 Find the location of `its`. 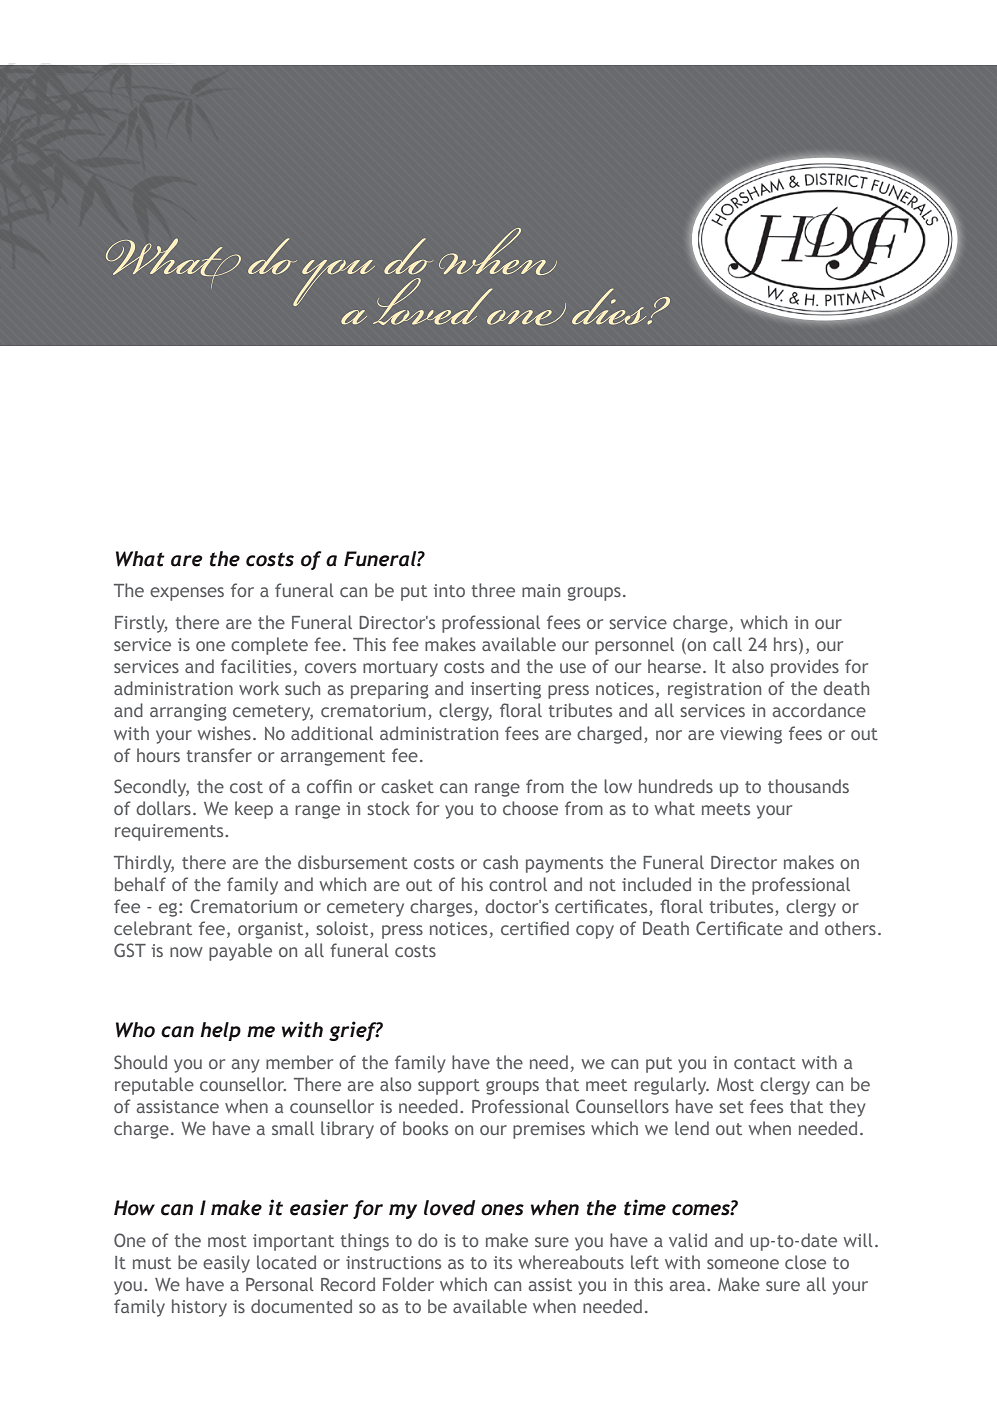

its is located at coordinates (503, 1262).
